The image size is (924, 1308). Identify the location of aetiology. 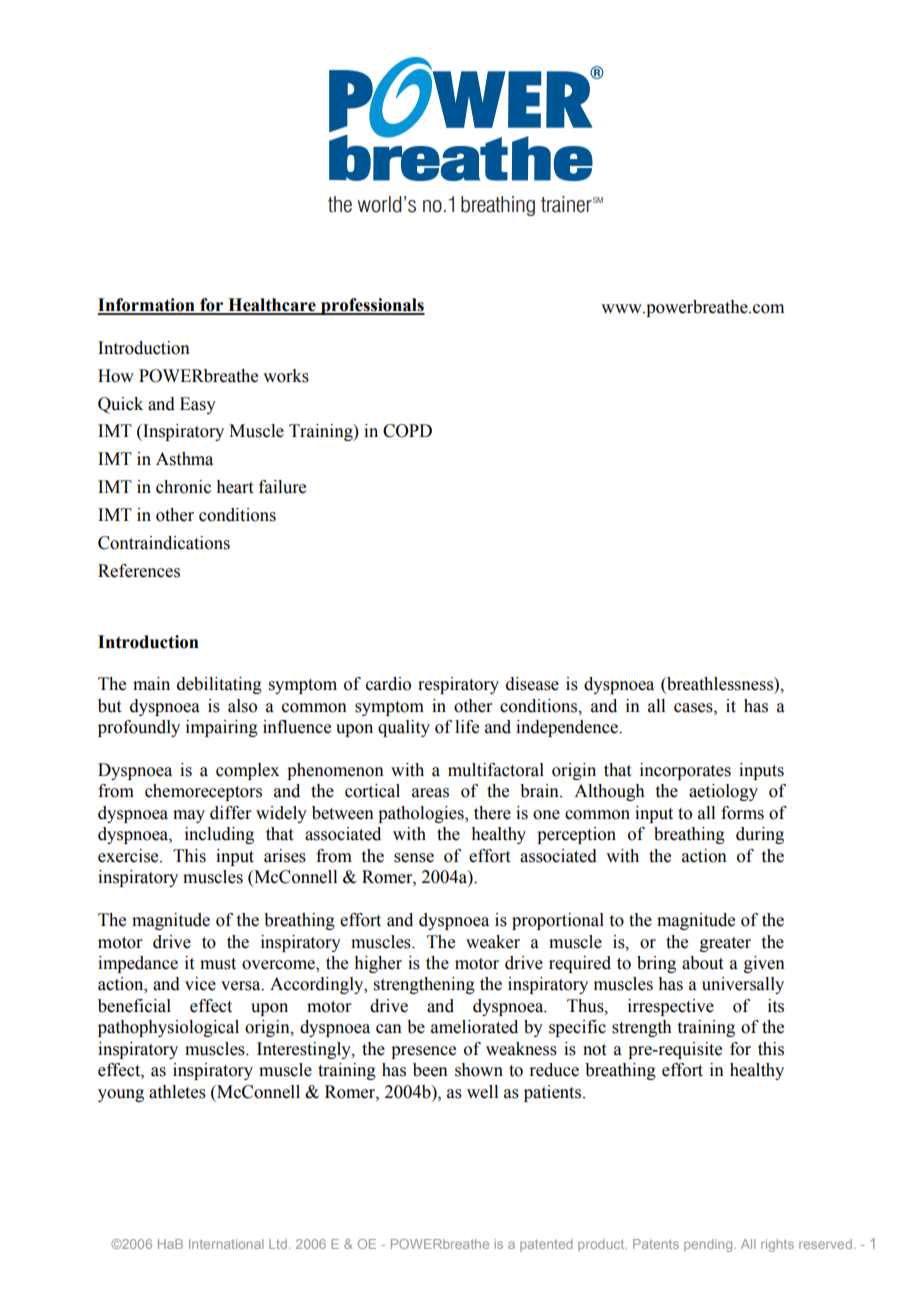
(723, 792).
